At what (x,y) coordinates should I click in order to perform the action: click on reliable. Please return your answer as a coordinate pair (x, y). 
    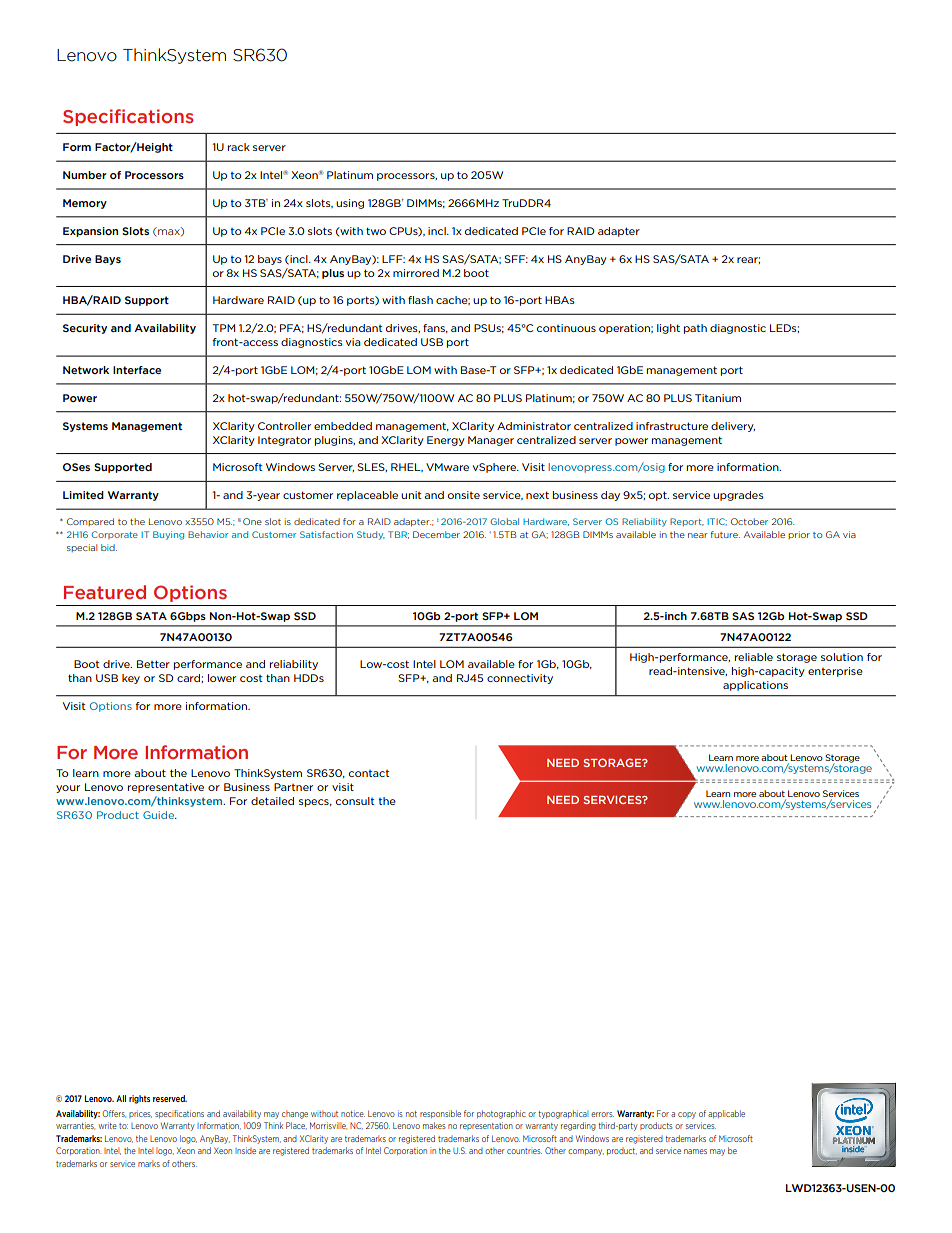
    Looking at the image, I should click on (754, 657).
